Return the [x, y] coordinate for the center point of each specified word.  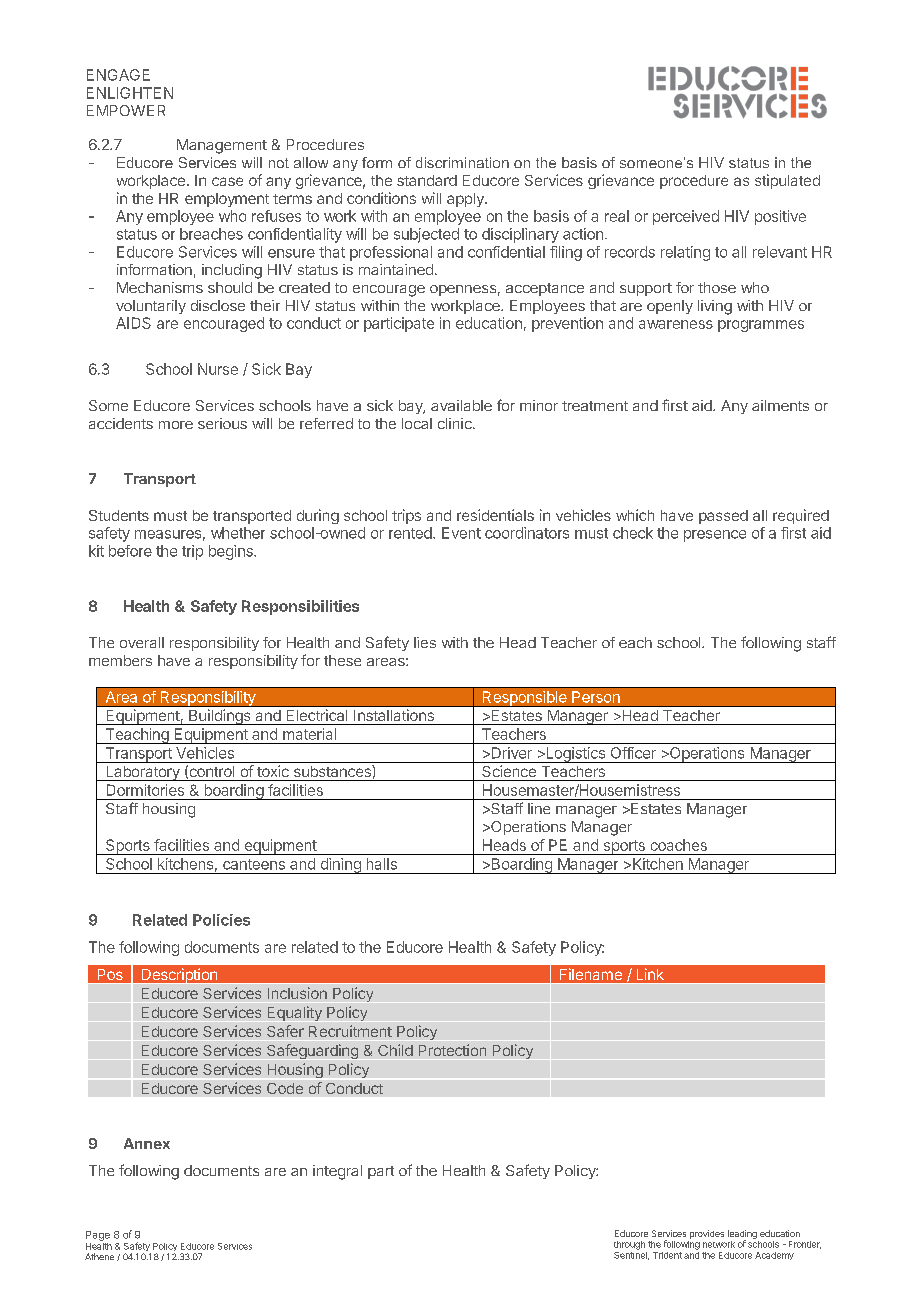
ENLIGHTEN [130, 93]
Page [98, 1236]
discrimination [462, 162]
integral [337, 1172]
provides [707, 1234]
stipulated [787, 181]
